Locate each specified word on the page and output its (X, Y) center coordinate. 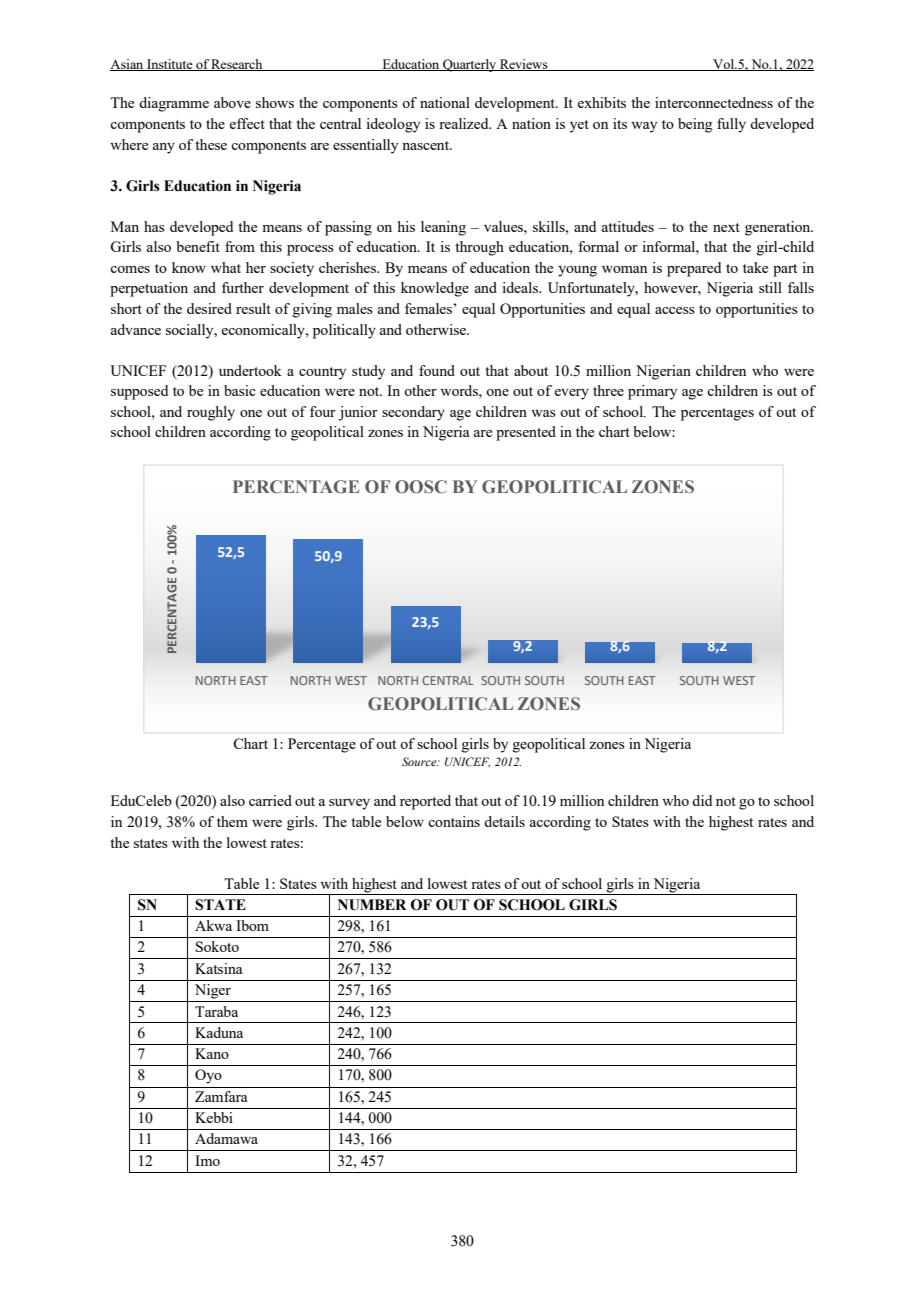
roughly (211, 413)
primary (652, 392)
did (702, 800)
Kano (212, 1053)
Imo (207, 1160)
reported (425, 802)
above (232, 102)
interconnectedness (714, 102)
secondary (413, 413)
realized (465, 123)
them (232, 821)
